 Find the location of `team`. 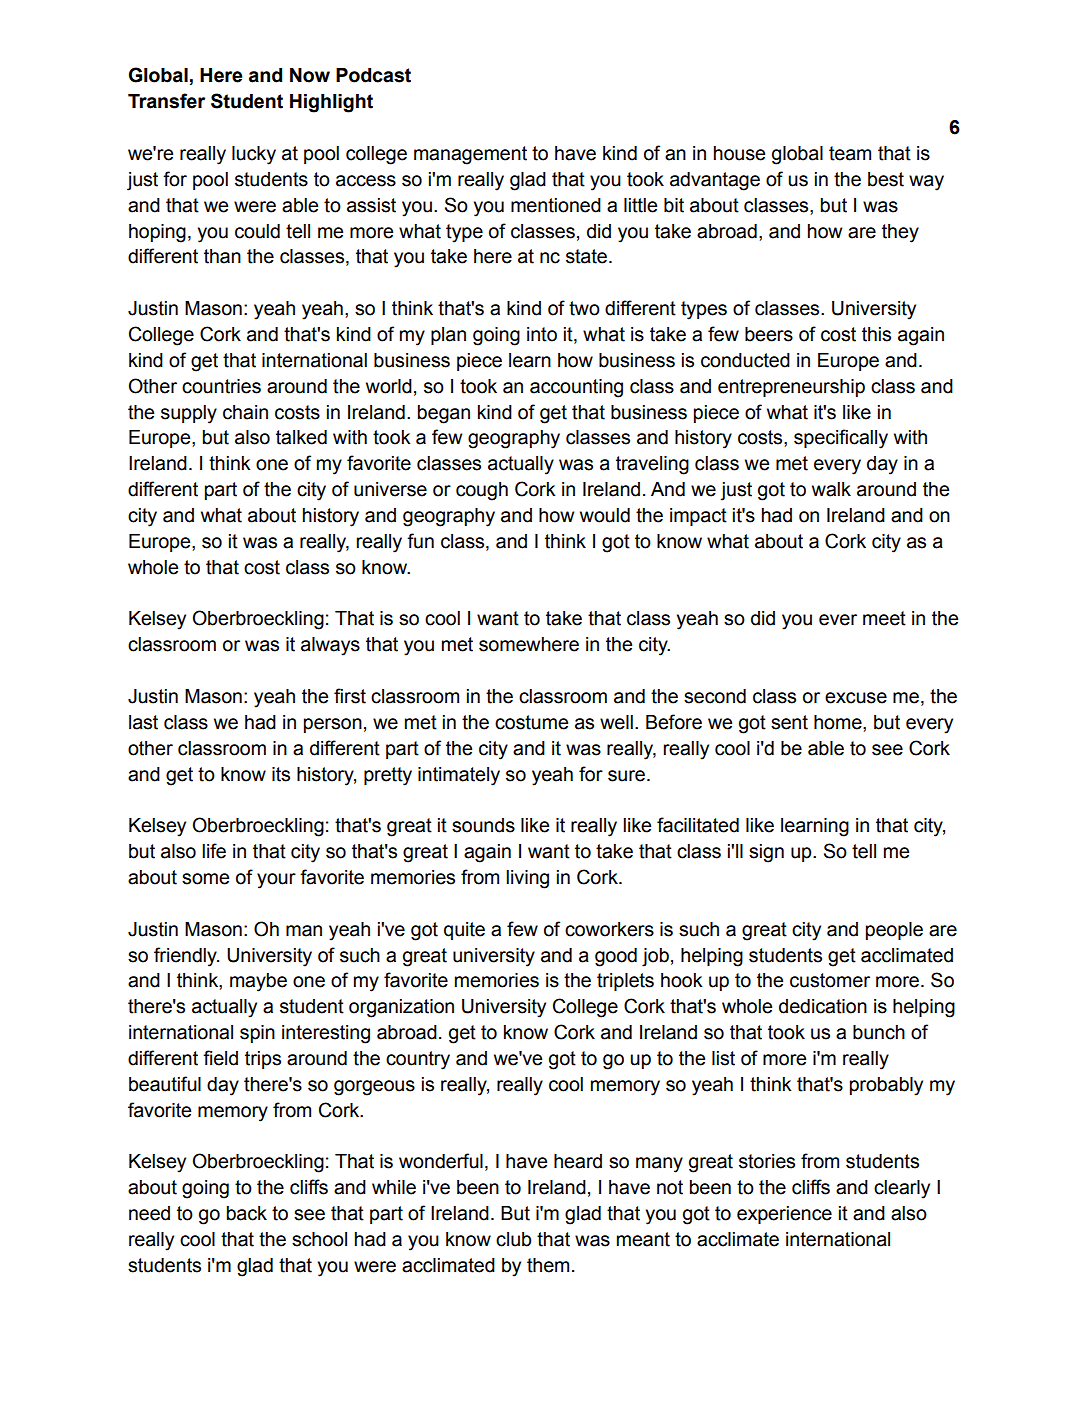

team is located at coordinates (850, 153).
